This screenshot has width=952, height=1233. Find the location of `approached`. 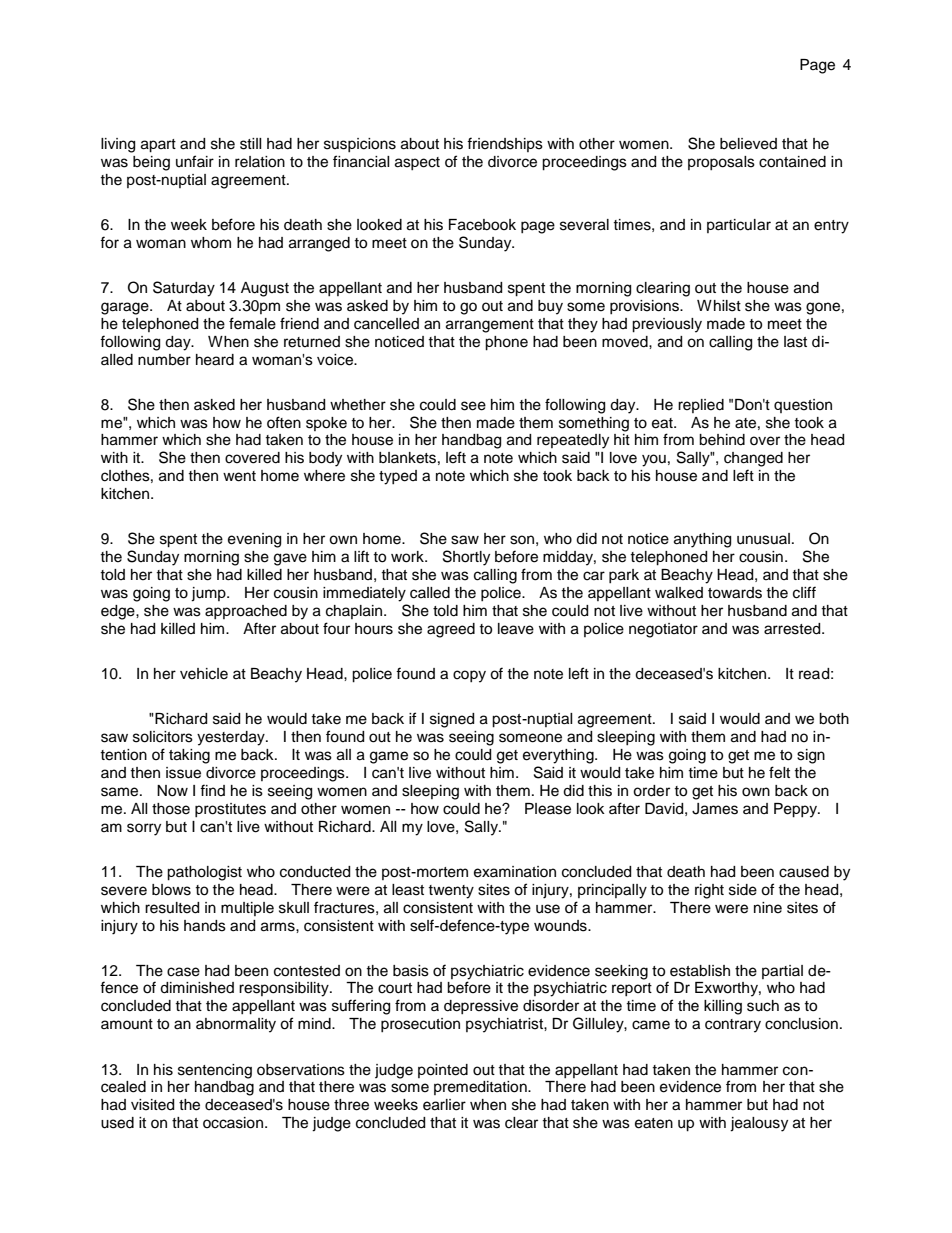

approached is located at coordinates (246, 612).
